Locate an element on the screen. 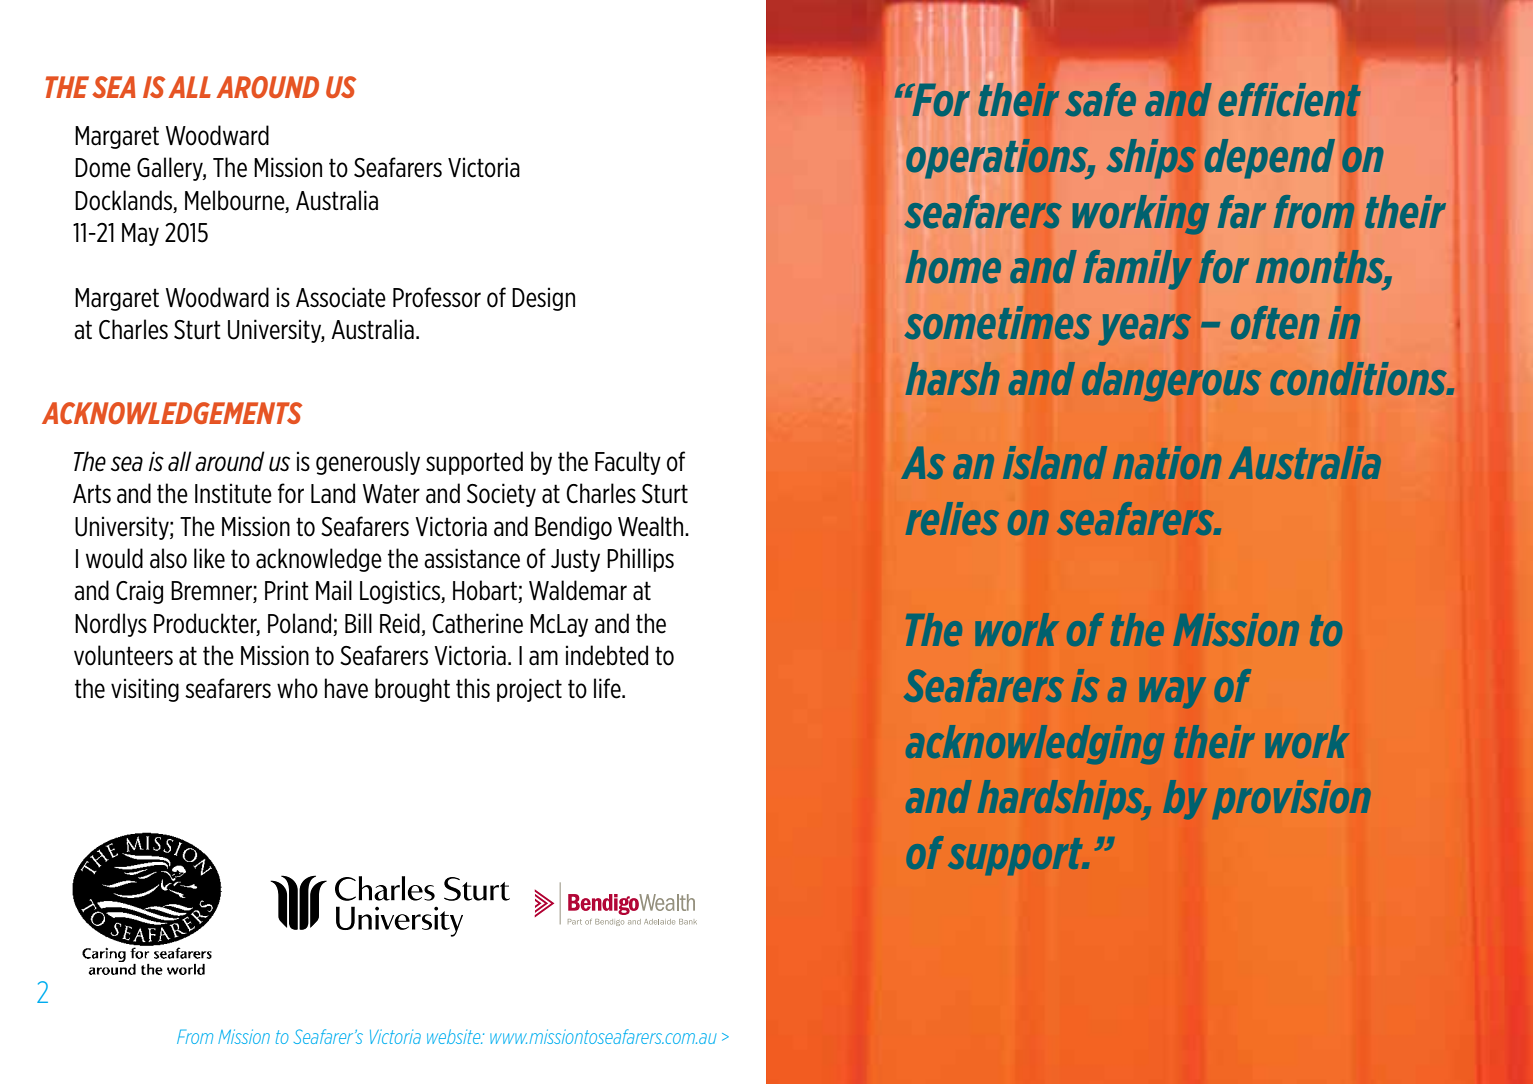  relies is located at coordinates (952, 518).
